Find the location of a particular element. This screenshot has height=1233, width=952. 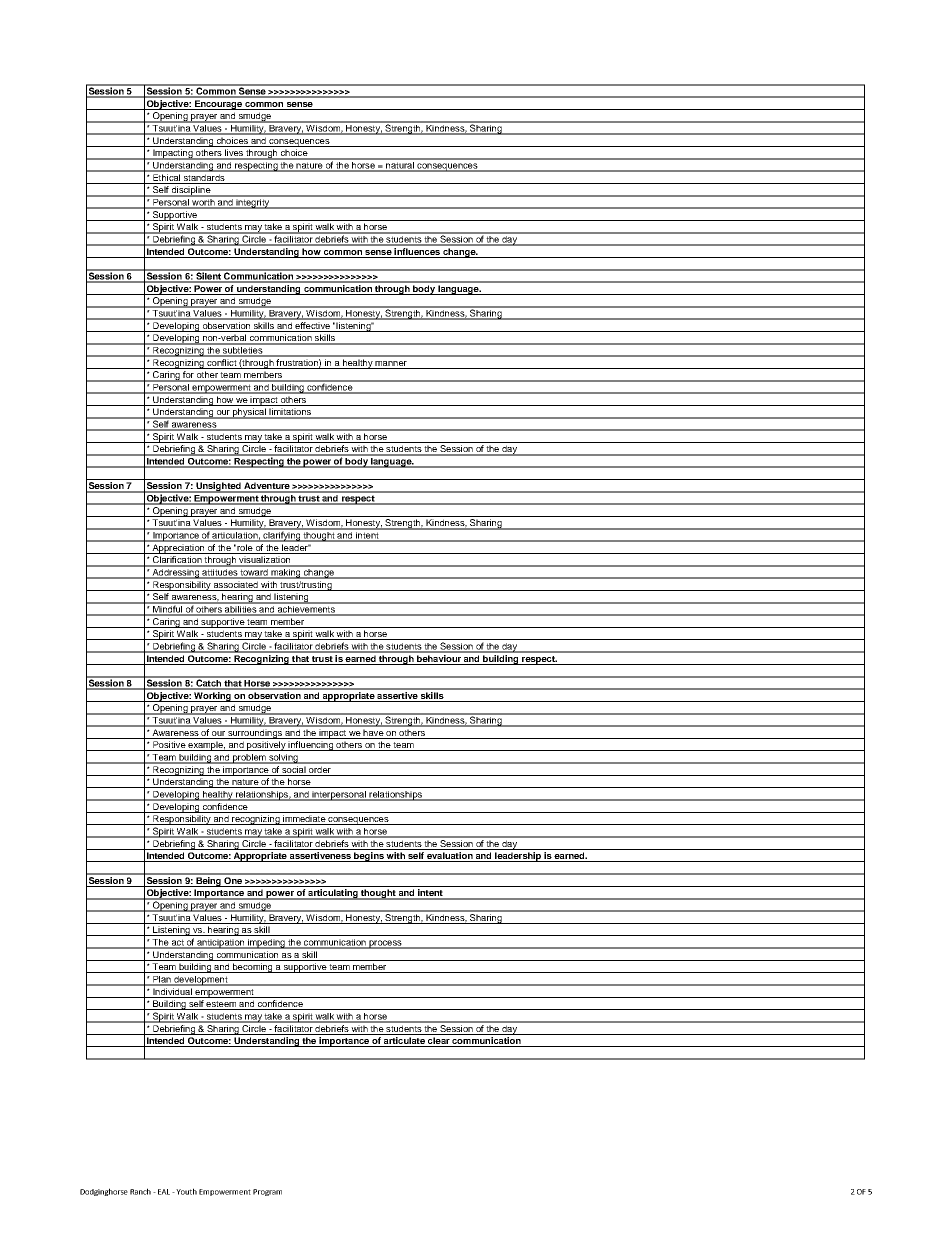

Ranch is located at coordinates (140, 1191).
